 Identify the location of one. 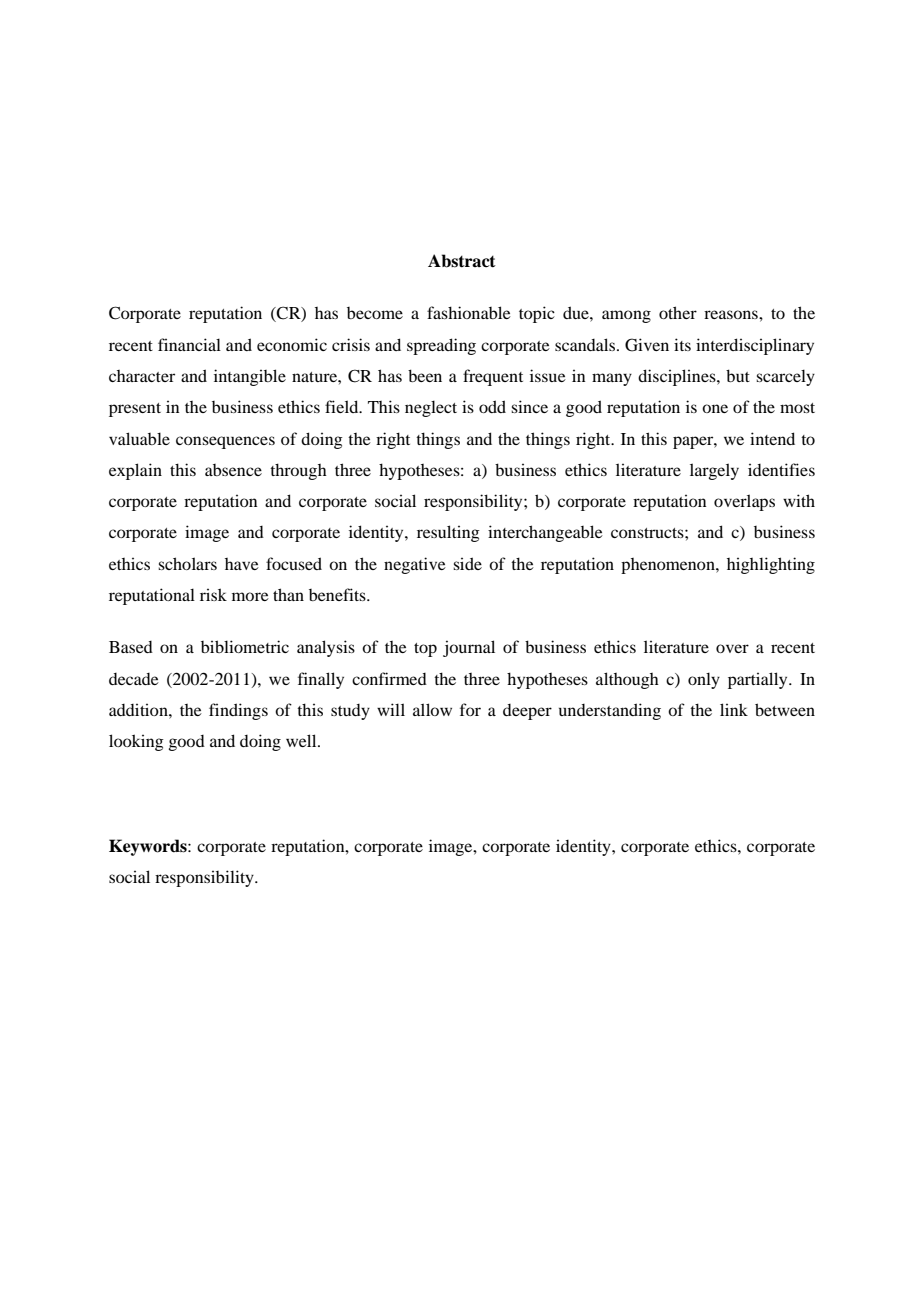
(715, 408).
